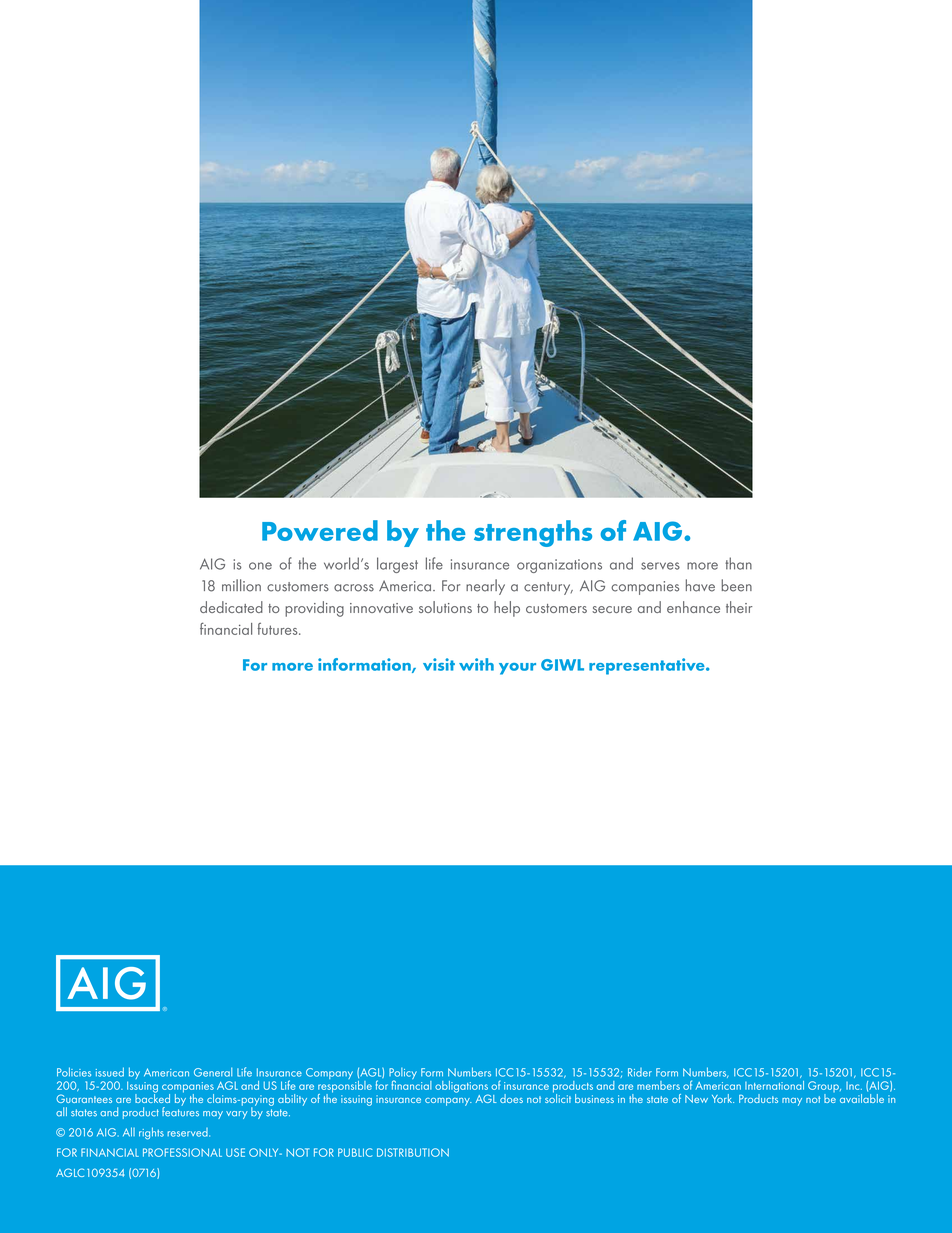 This screenshot has width=952, height=1233. What do you see at coordinates (413, 1152) in the screenshot?
I see `DISTRIBUTION` at bounding box center [413, 1152].
